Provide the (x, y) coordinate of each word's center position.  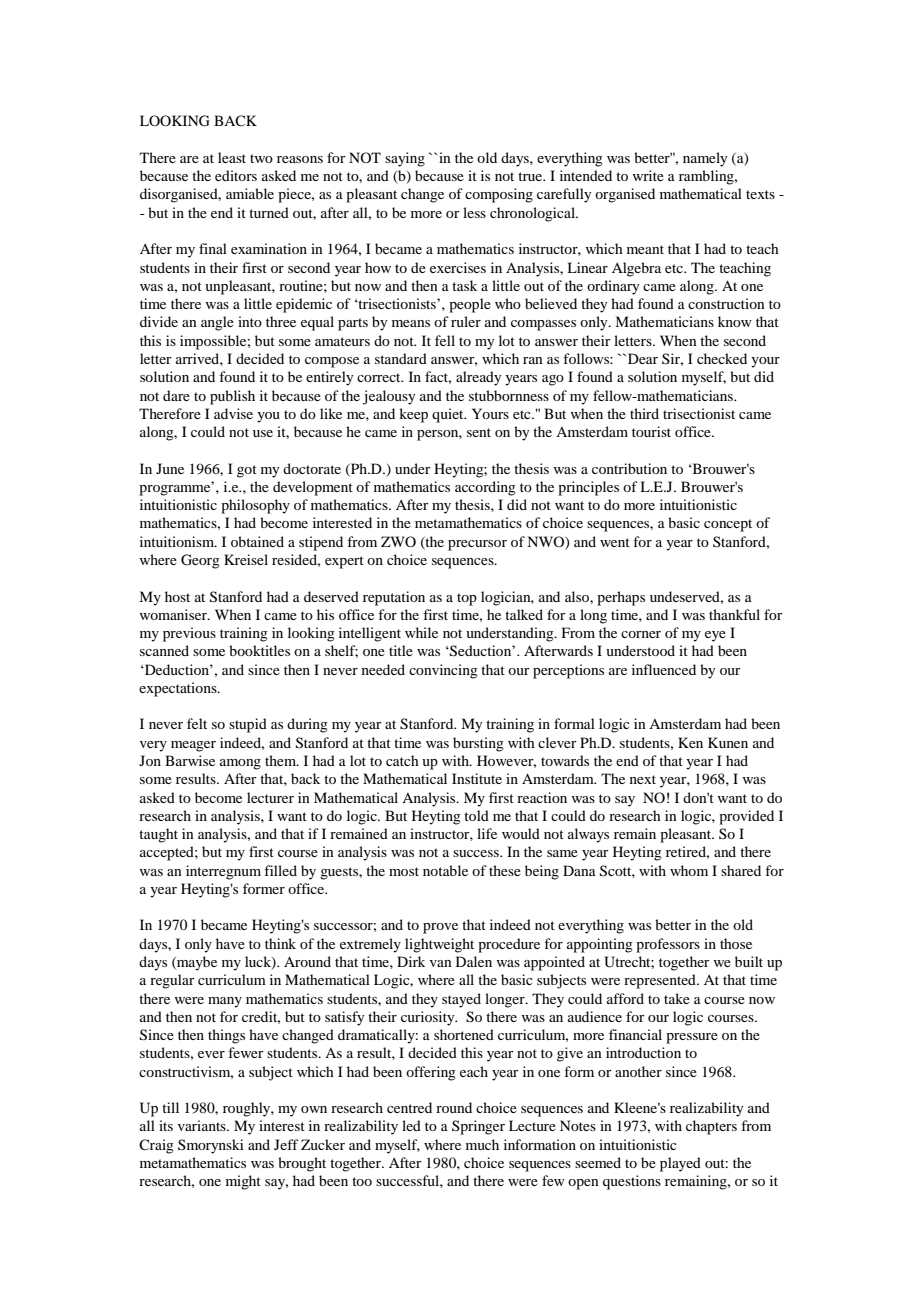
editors (236, 175)
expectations (179, 689)
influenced (664, 669)
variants (203, 1125)
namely (705, 159)
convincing (443, 671)
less (474, 212)
